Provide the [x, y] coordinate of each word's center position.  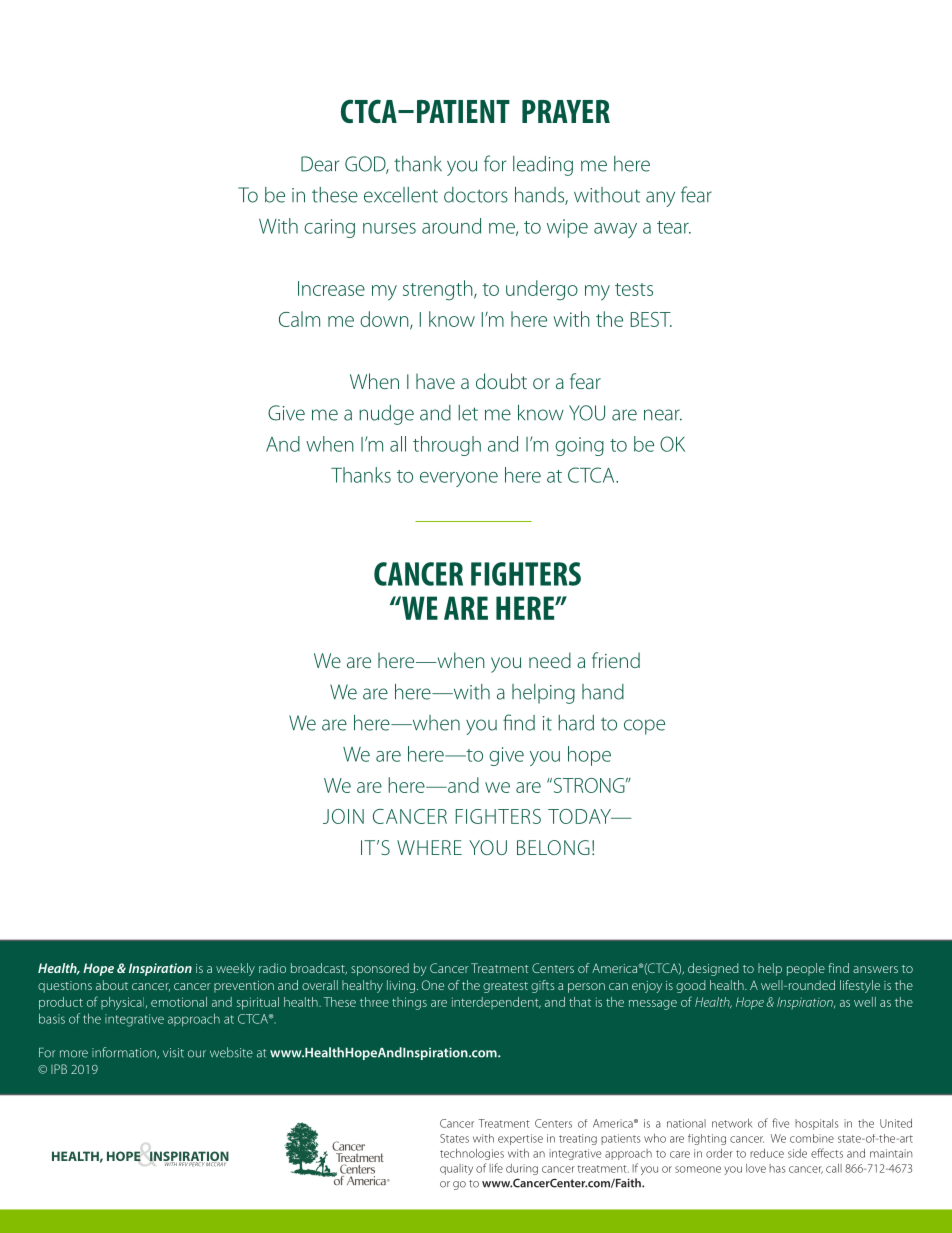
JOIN [343, 816]
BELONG [553, 847]
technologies [472, 1154]
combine [812, 1138]
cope [644, 727]
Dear [320, 164]
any [660, 199]
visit [173, 1053]
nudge [386, 415]
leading [543, 166]
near [663, 415]
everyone [459, 479]
